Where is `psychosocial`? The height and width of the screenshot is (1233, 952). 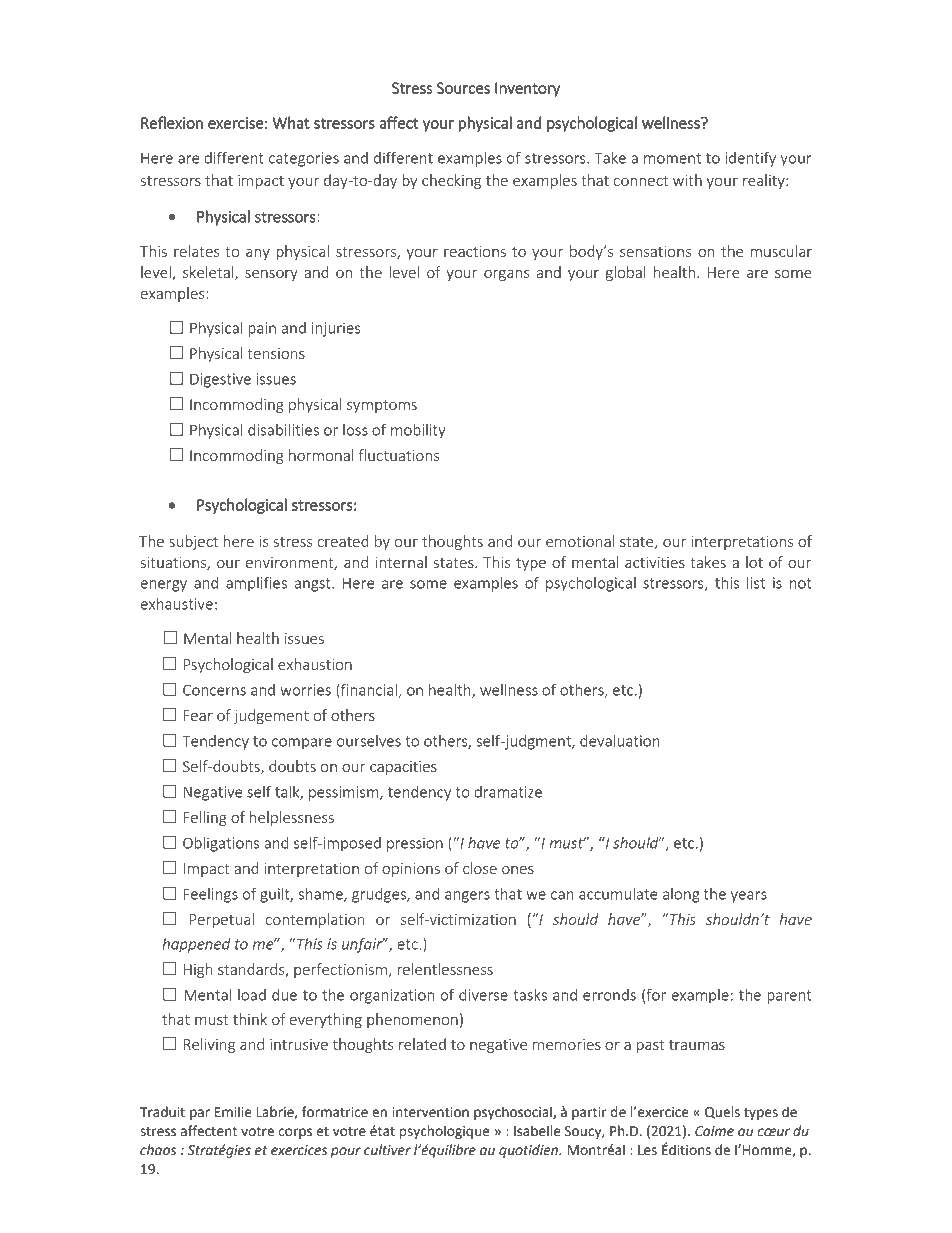 psychosocial is located at coordinates (514, 1113).
